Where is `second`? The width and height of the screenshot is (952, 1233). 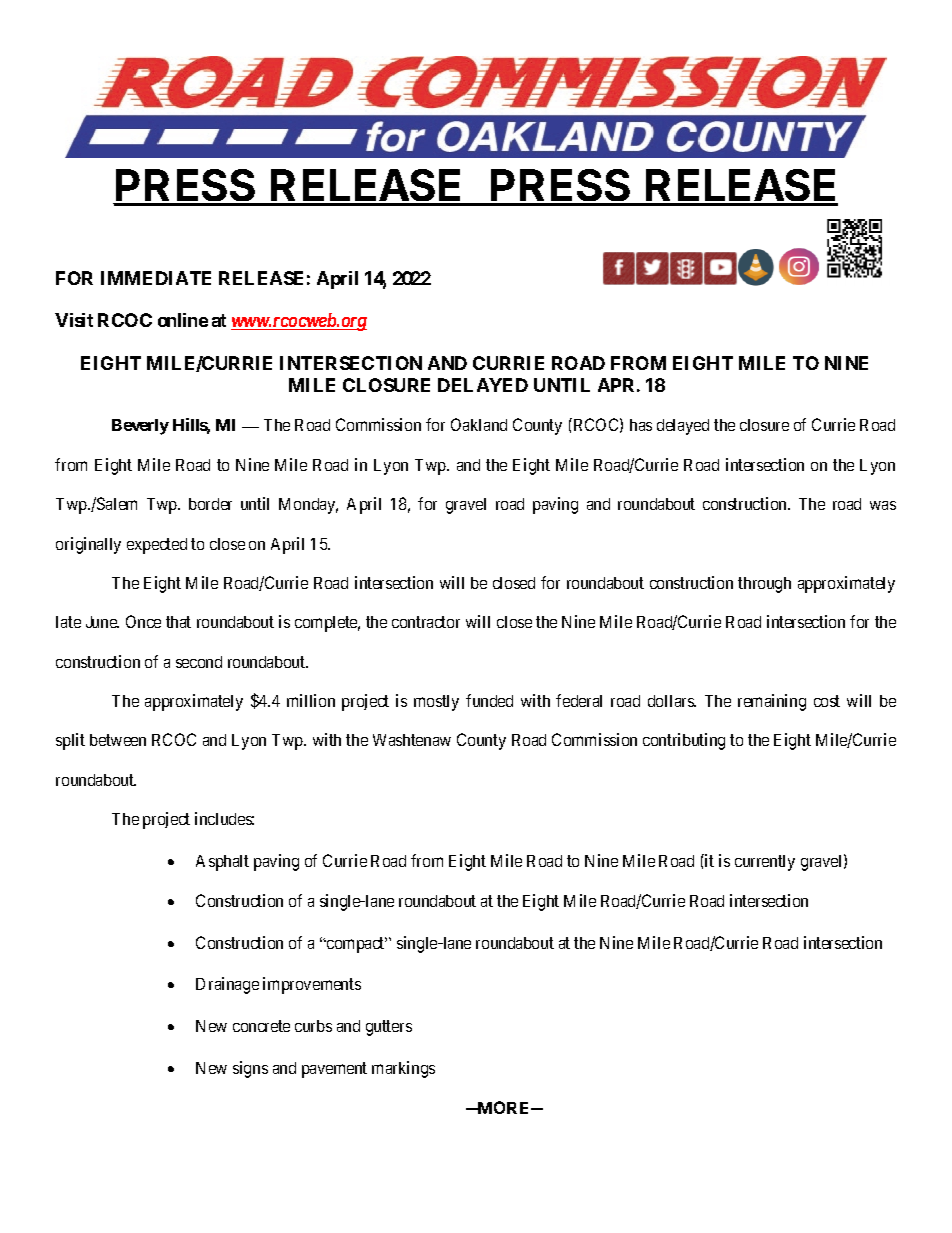
second is located at coordinates (199, 662).
